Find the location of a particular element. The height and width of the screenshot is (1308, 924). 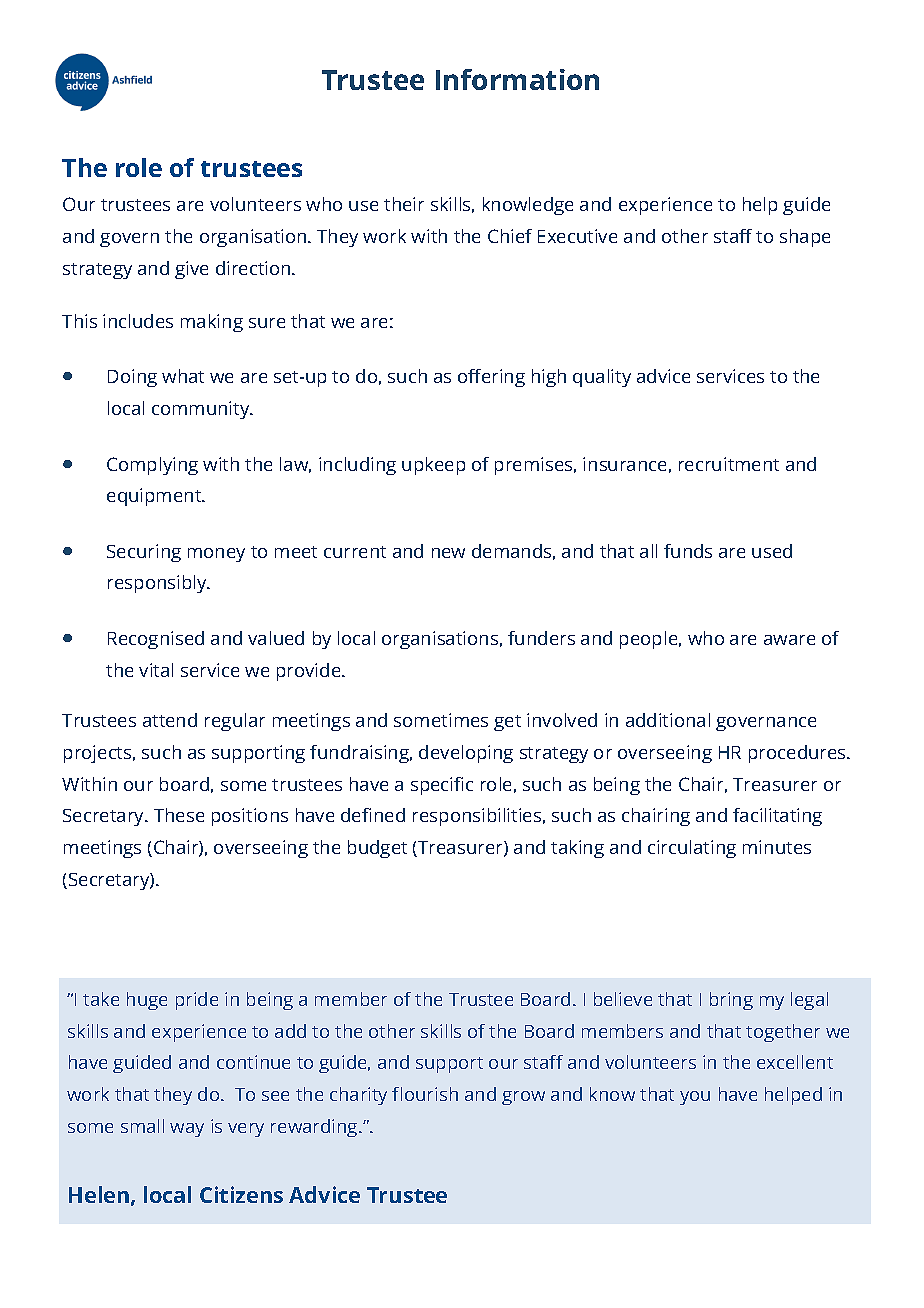

new is located at coordinates (448, 553).
